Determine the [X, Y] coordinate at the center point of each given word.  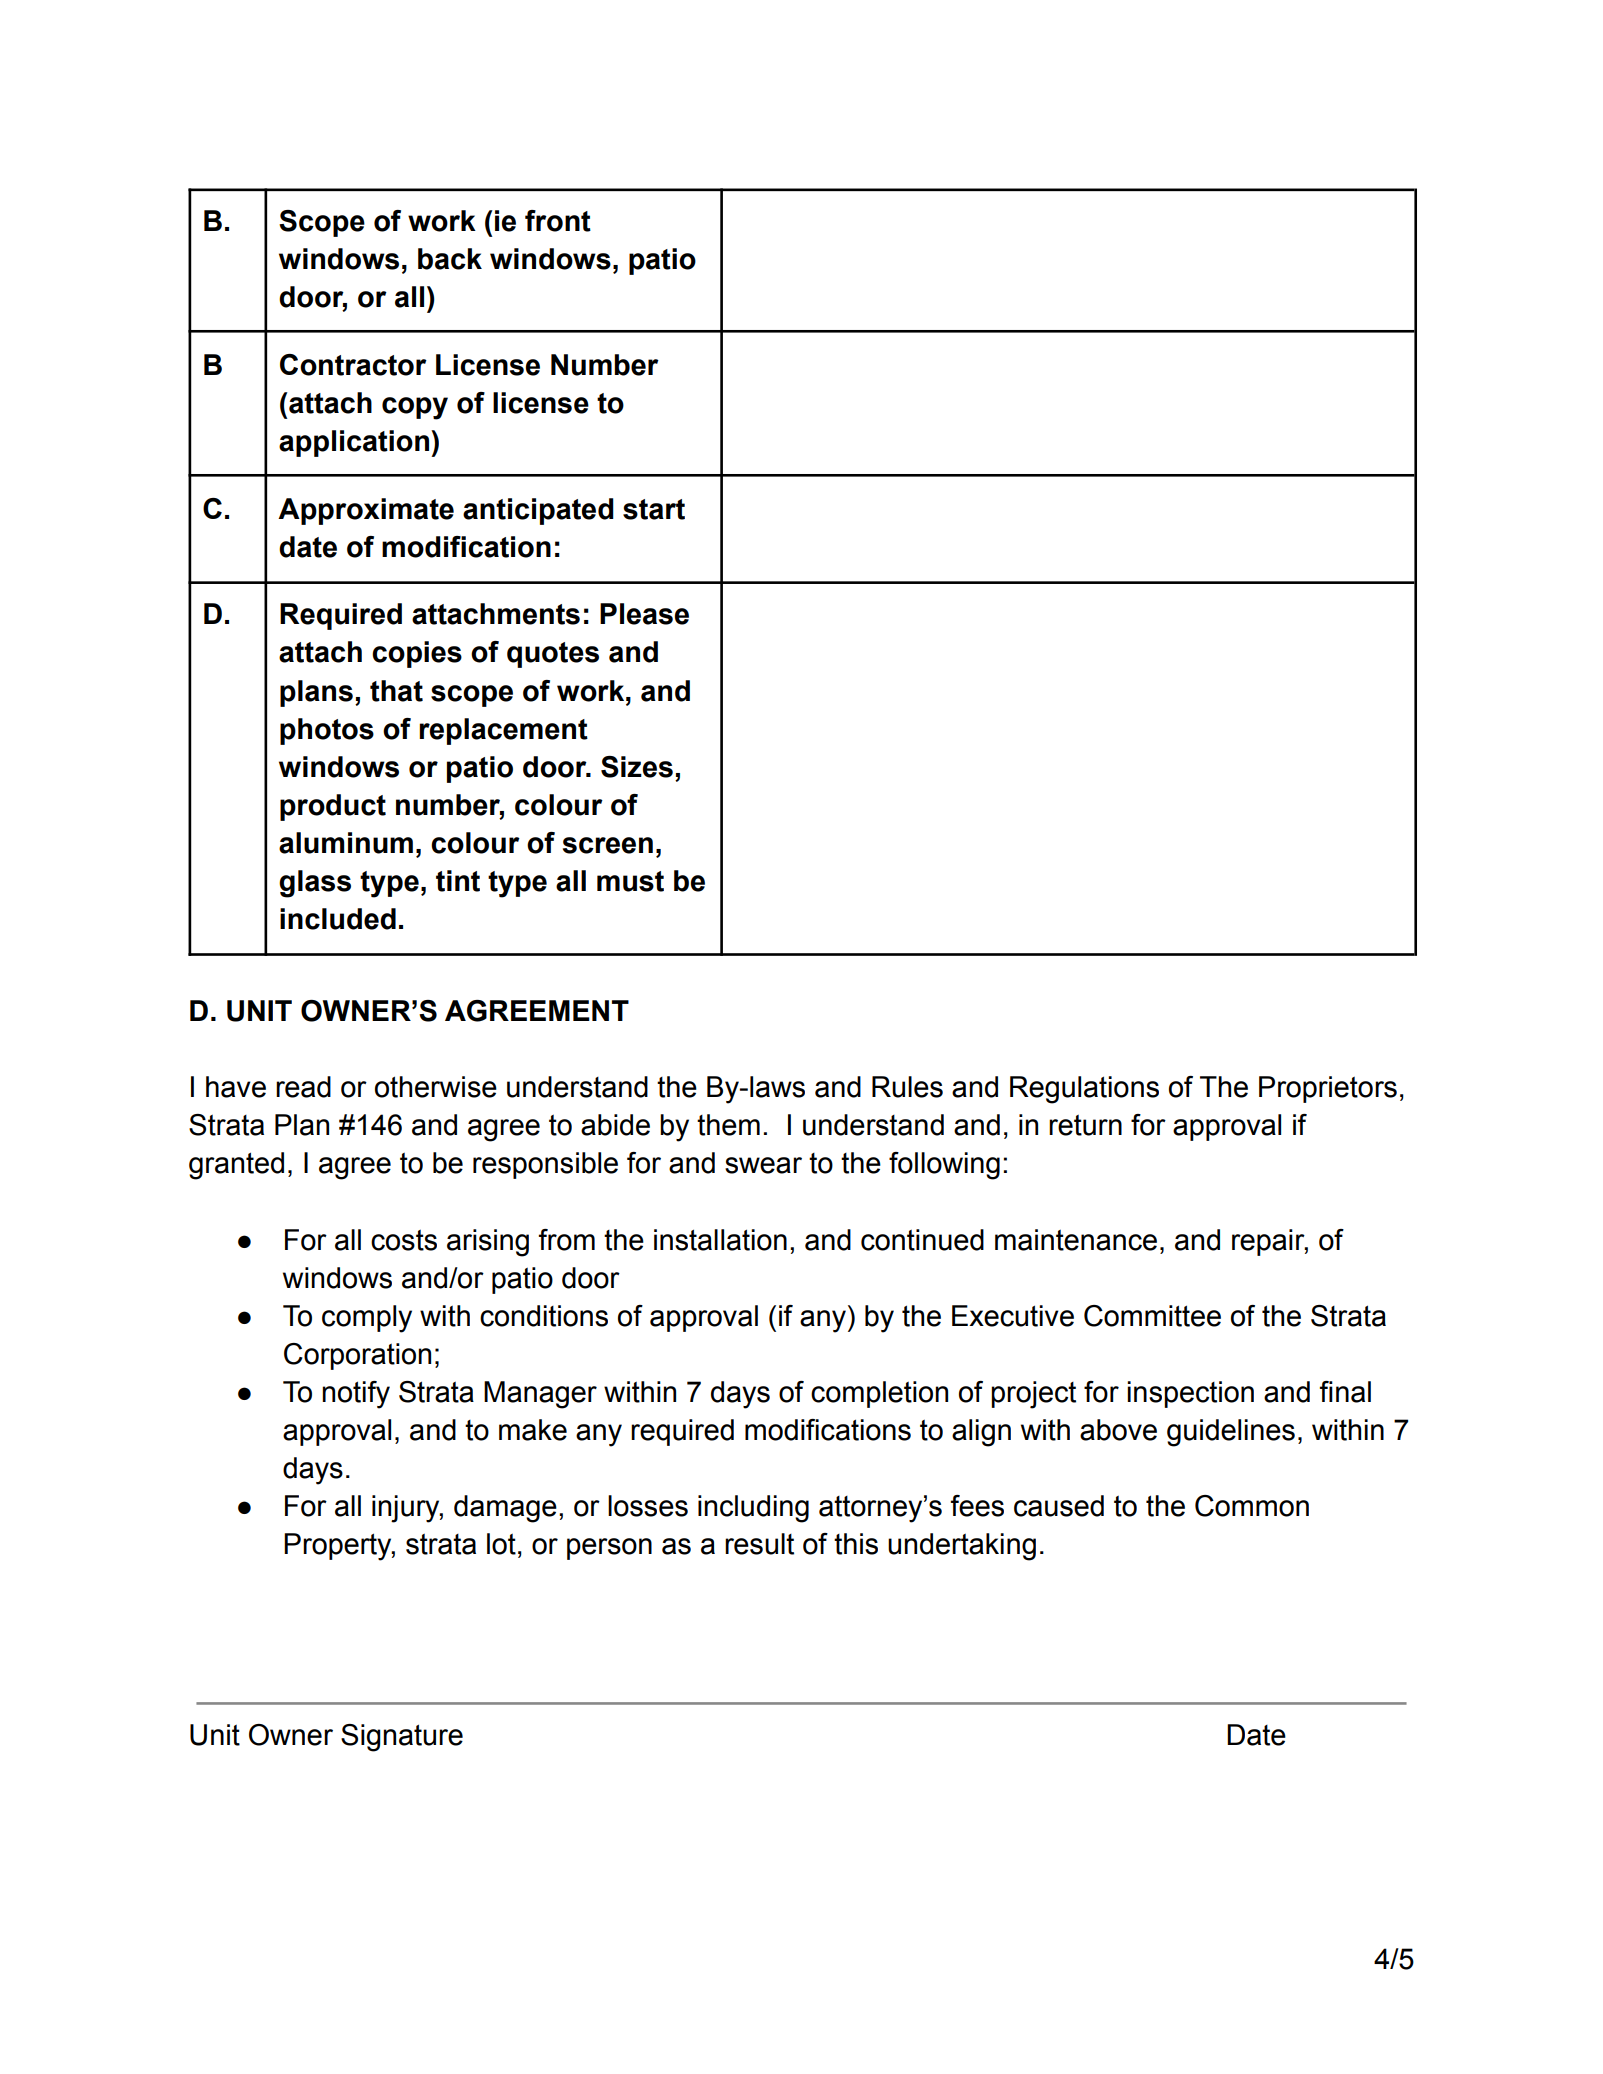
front [558, 221]
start [654, 509]
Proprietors [1328, 1089]
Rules [907, 1087]
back [450, 259]
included [338, 919]
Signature [402, 1738]
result [759, 1544]
